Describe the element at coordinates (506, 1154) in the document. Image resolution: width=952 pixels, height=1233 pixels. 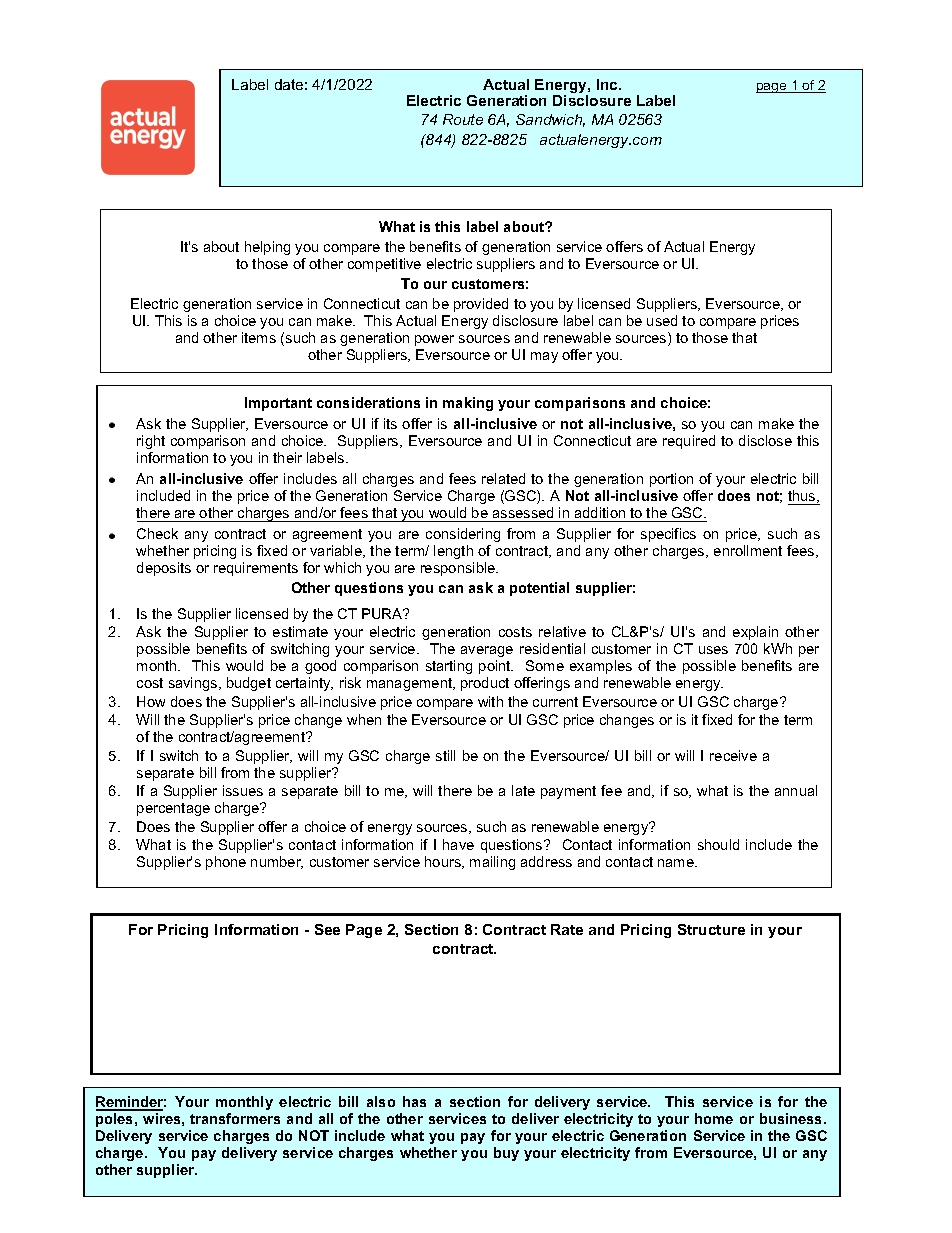
I see `buy` at that location.
